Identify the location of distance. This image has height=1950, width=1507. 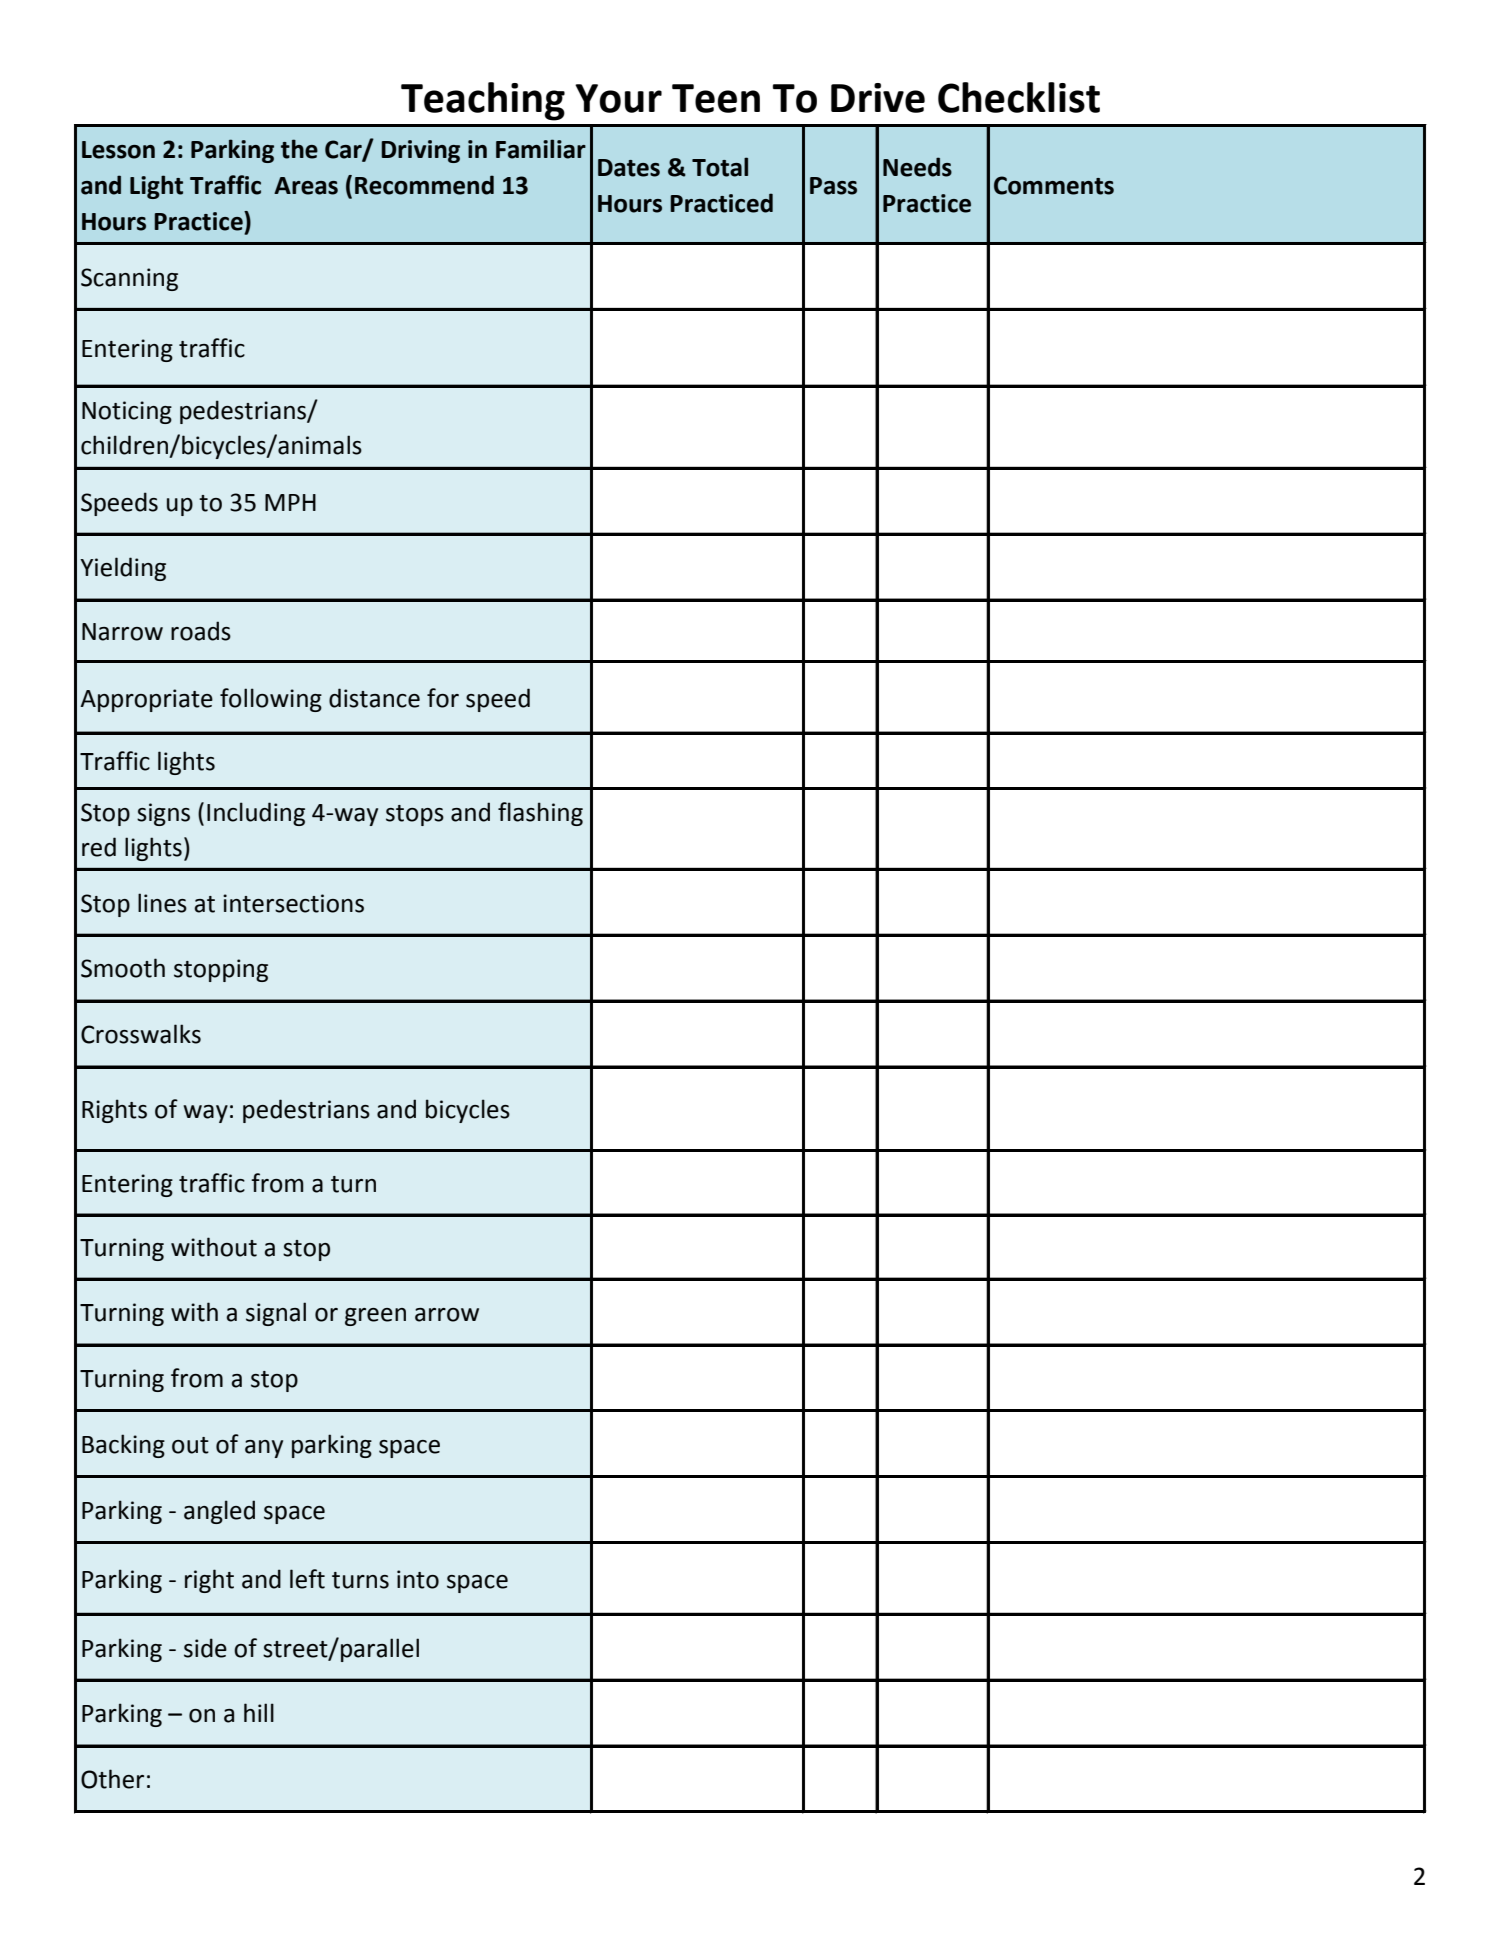
(374, 698).
